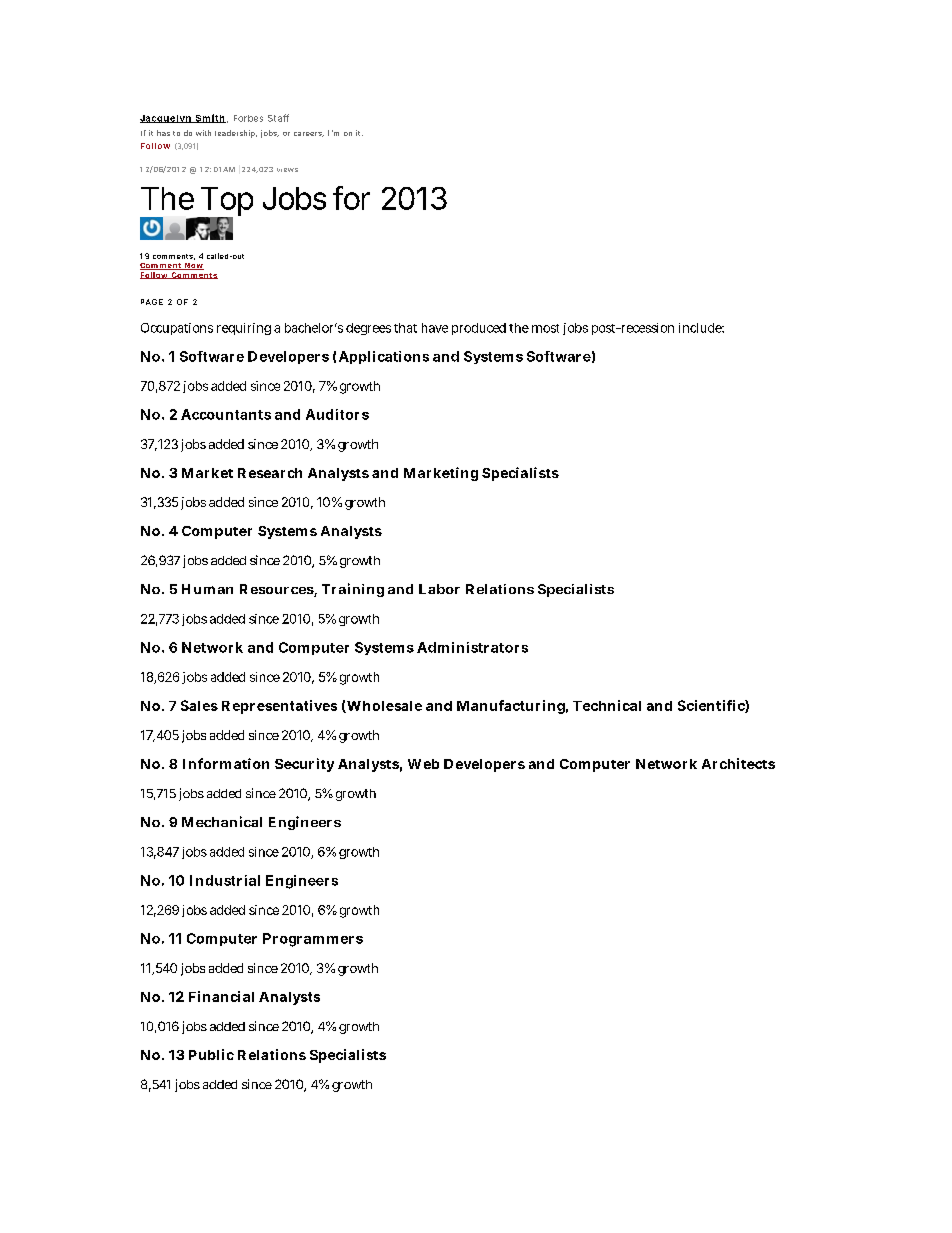 The width and height of the page is (952, 1233). What do you see at coordinates (309, 134) in the page?
I see `careers` at bounding box center [309, 134].
